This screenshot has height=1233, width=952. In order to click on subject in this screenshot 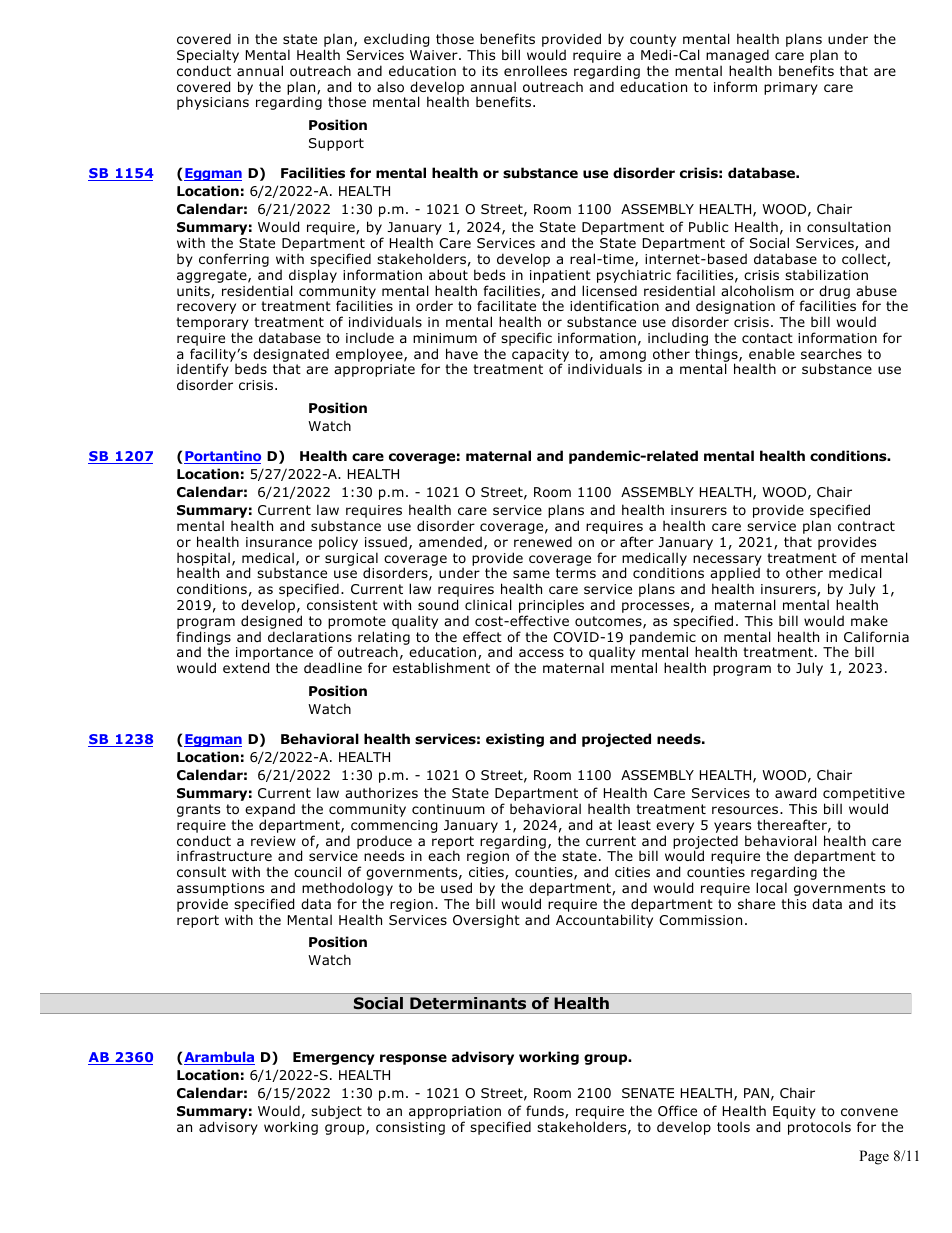, I will do `click(336, 1112)`.
